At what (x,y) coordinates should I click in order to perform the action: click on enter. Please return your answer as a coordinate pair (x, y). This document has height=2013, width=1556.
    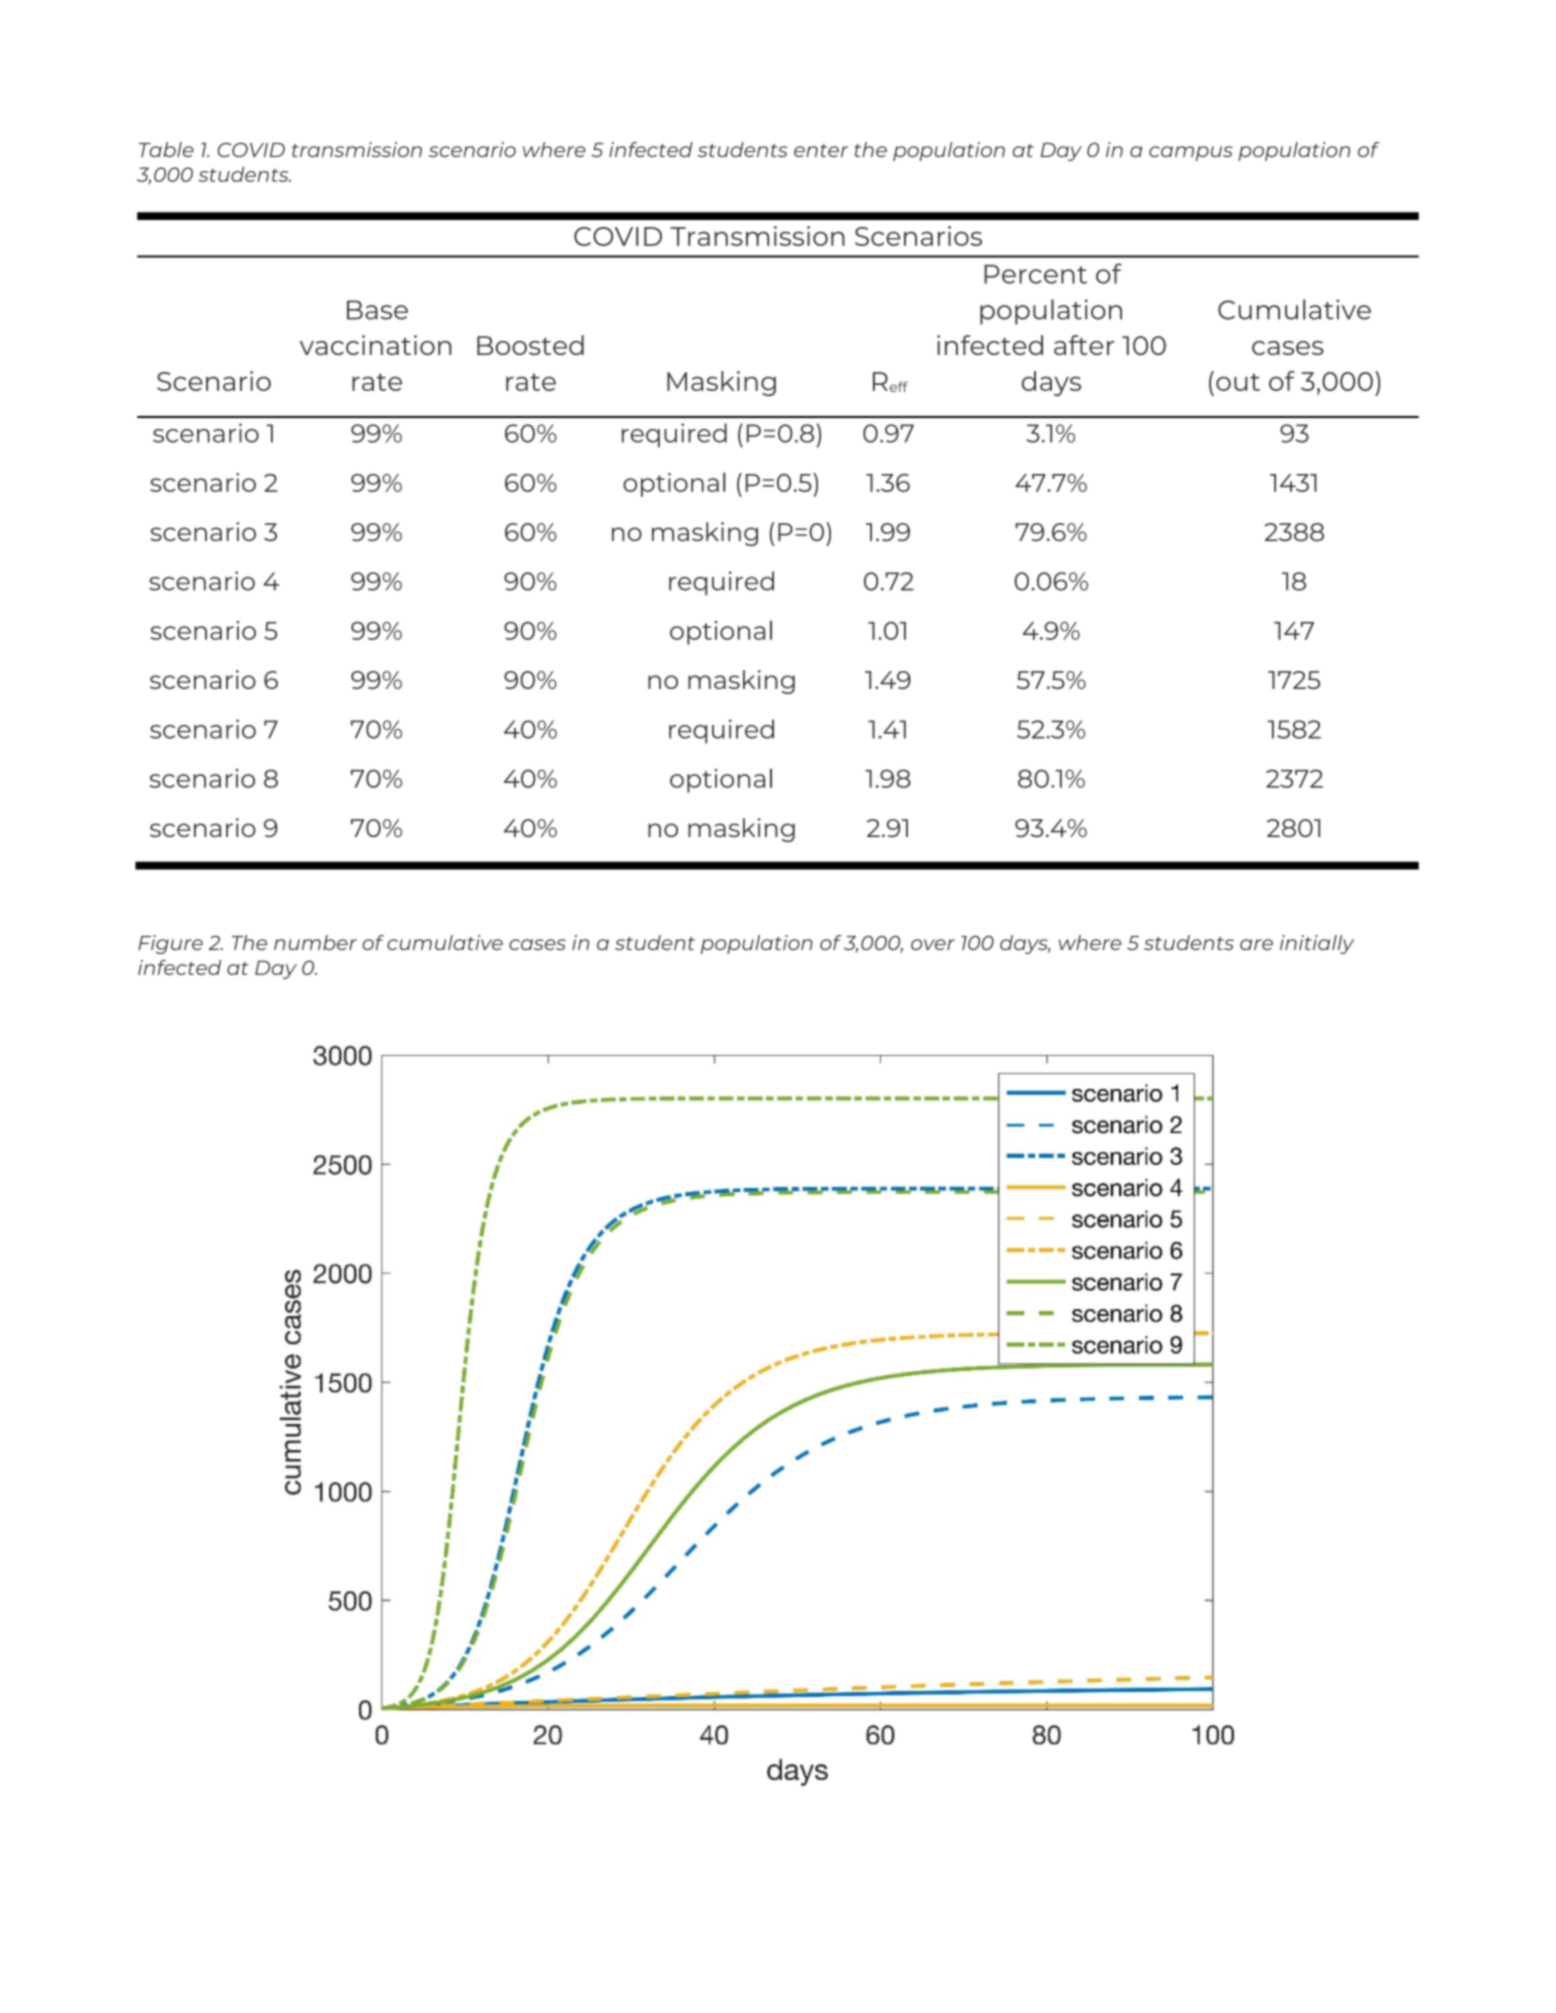
    Looking at the image, I should click on (821, 150).
